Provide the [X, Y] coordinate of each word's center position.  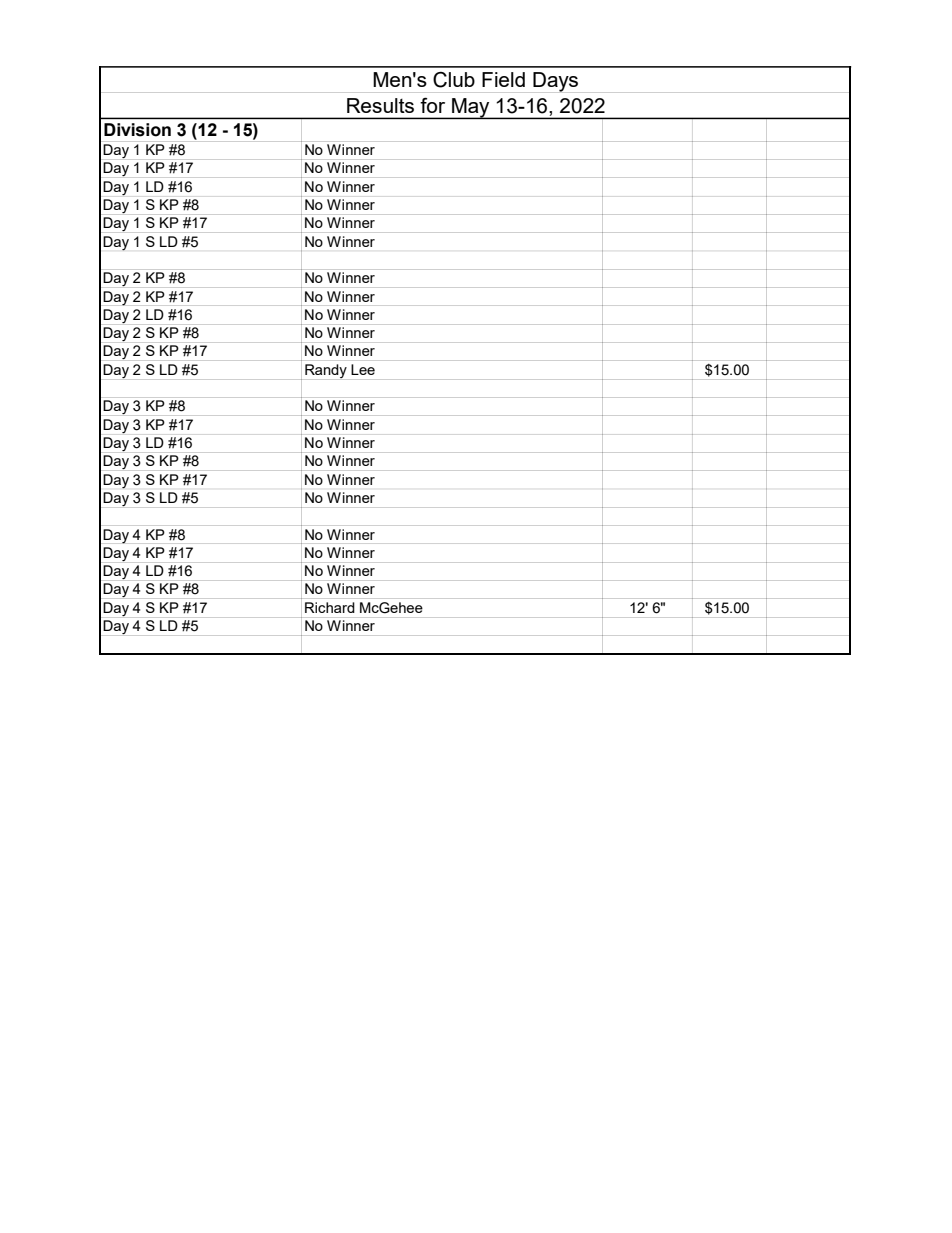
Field [503, 79]
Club [454, 80]
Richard [330, 607]
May [471, 108]
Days [555, 82]
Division [137, 130]
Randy [326, 371]
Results [380, 105]
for [432, 105]
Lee [363, 369]
